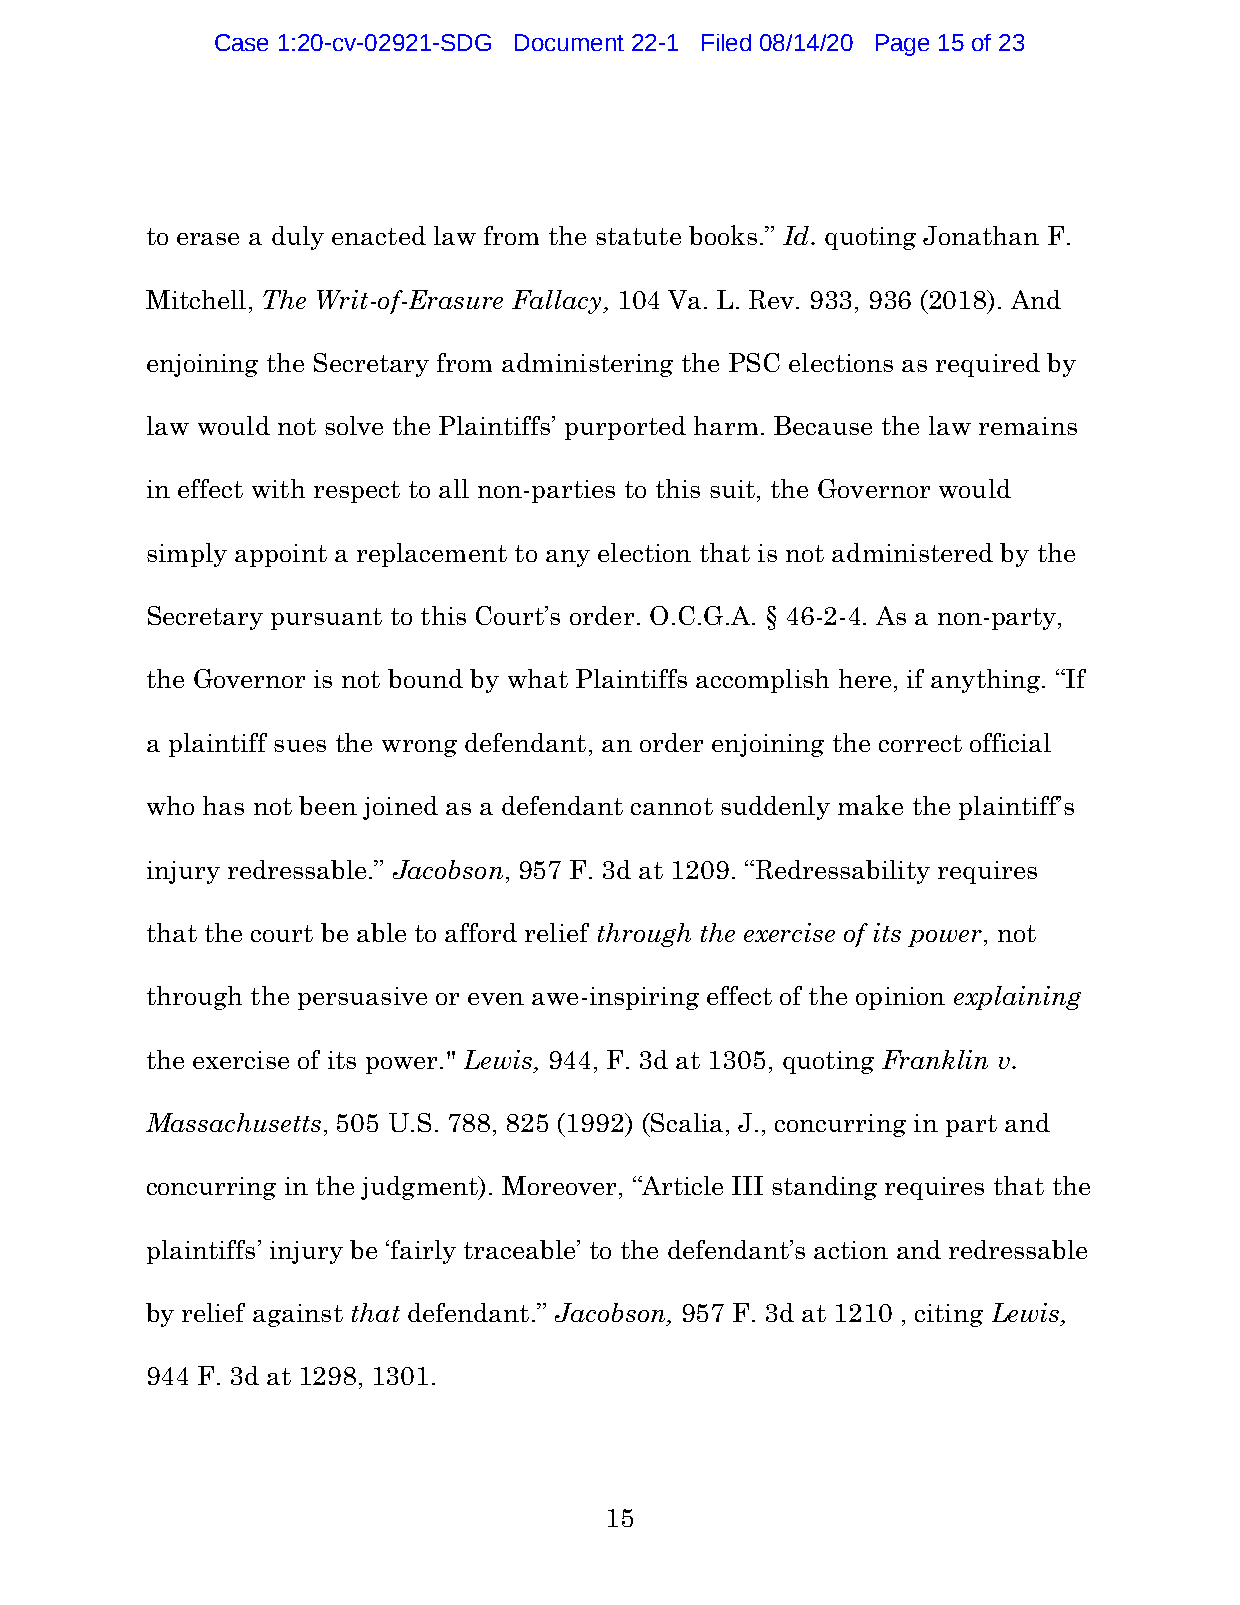 This screenshot has height=1605, width=1240. I want to click on even, so click(496, 999).
